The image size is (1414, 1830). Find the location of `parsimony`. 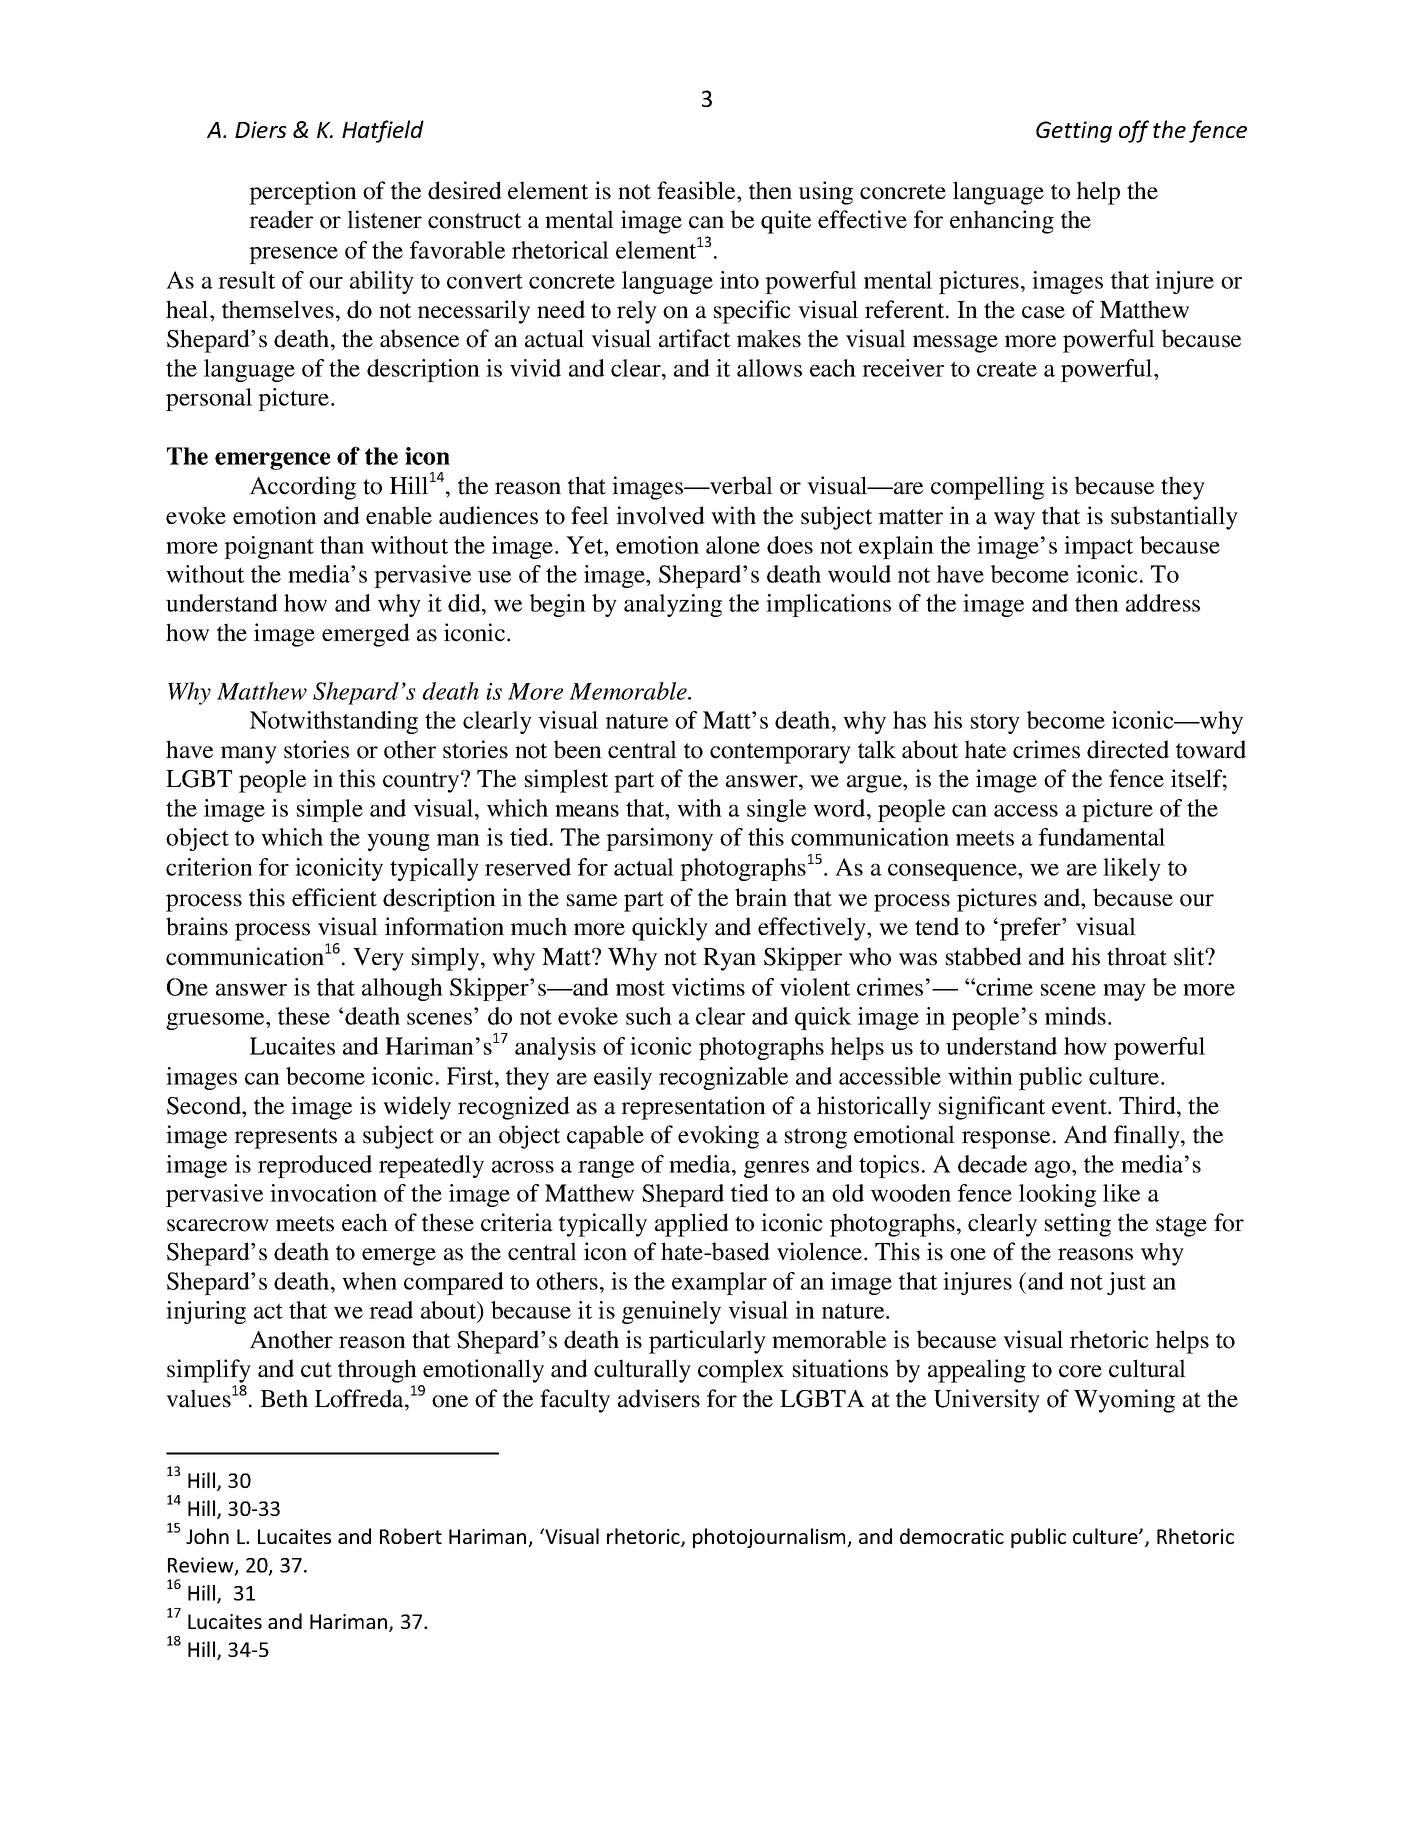

parsimony is located at coordinates (659, 839).
